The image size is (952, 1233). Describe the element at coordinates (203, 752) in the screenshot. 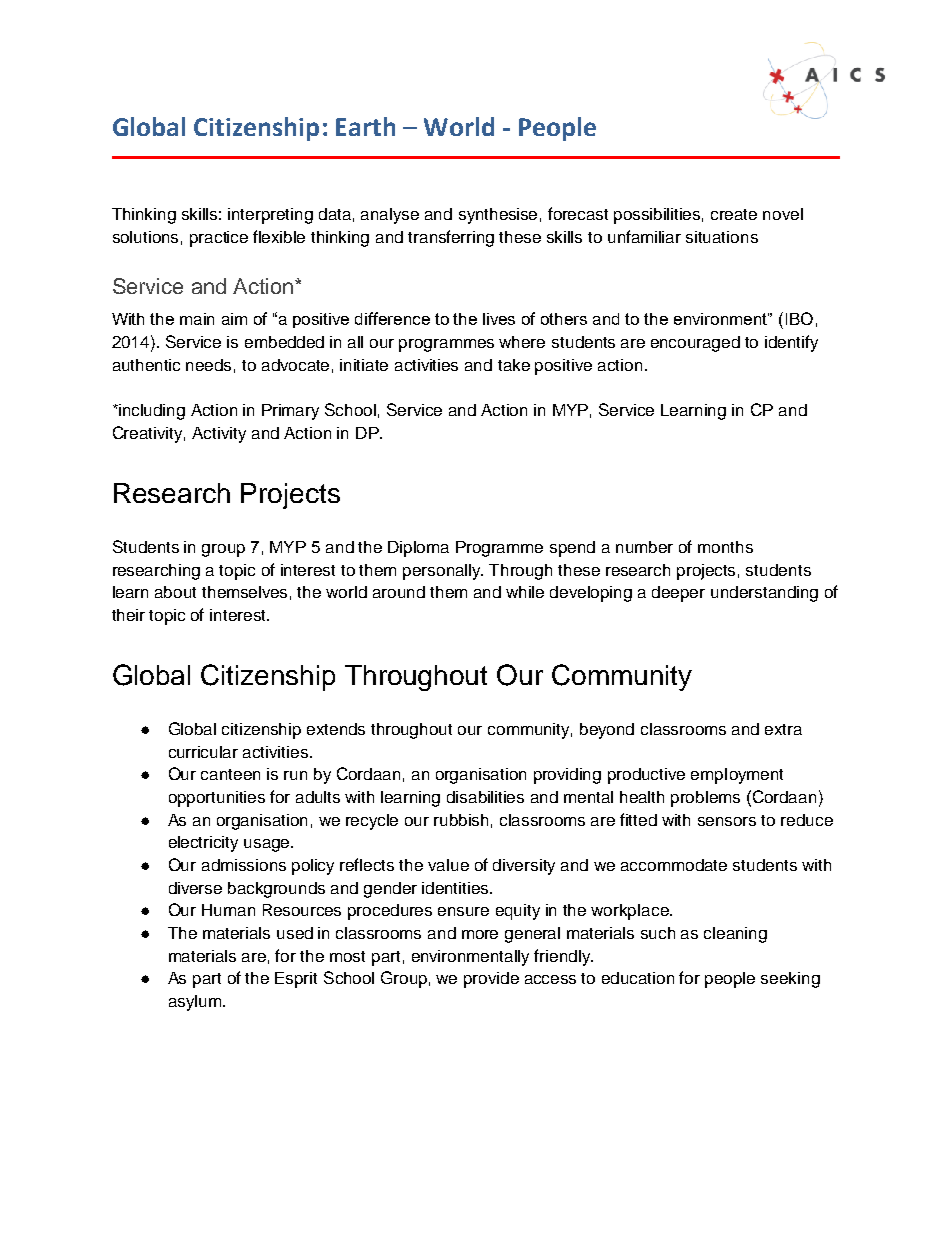

I see `curricular` at that location.
